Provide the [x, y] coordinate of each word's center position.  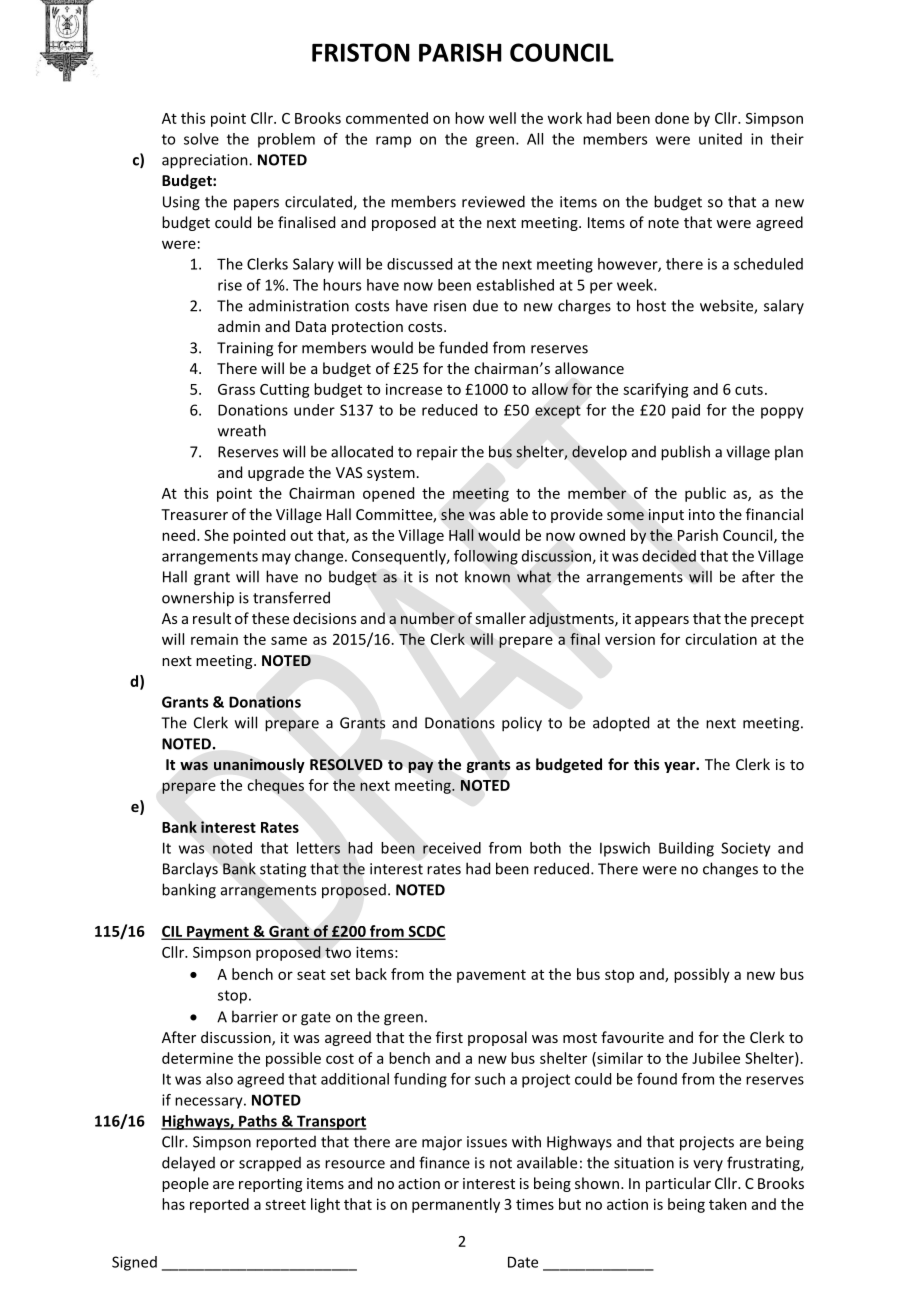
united [720, 139]
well [502, 118]
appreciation [206, 161]
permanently [456, 1205]
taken [728, 1204]
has [173, 1204]
